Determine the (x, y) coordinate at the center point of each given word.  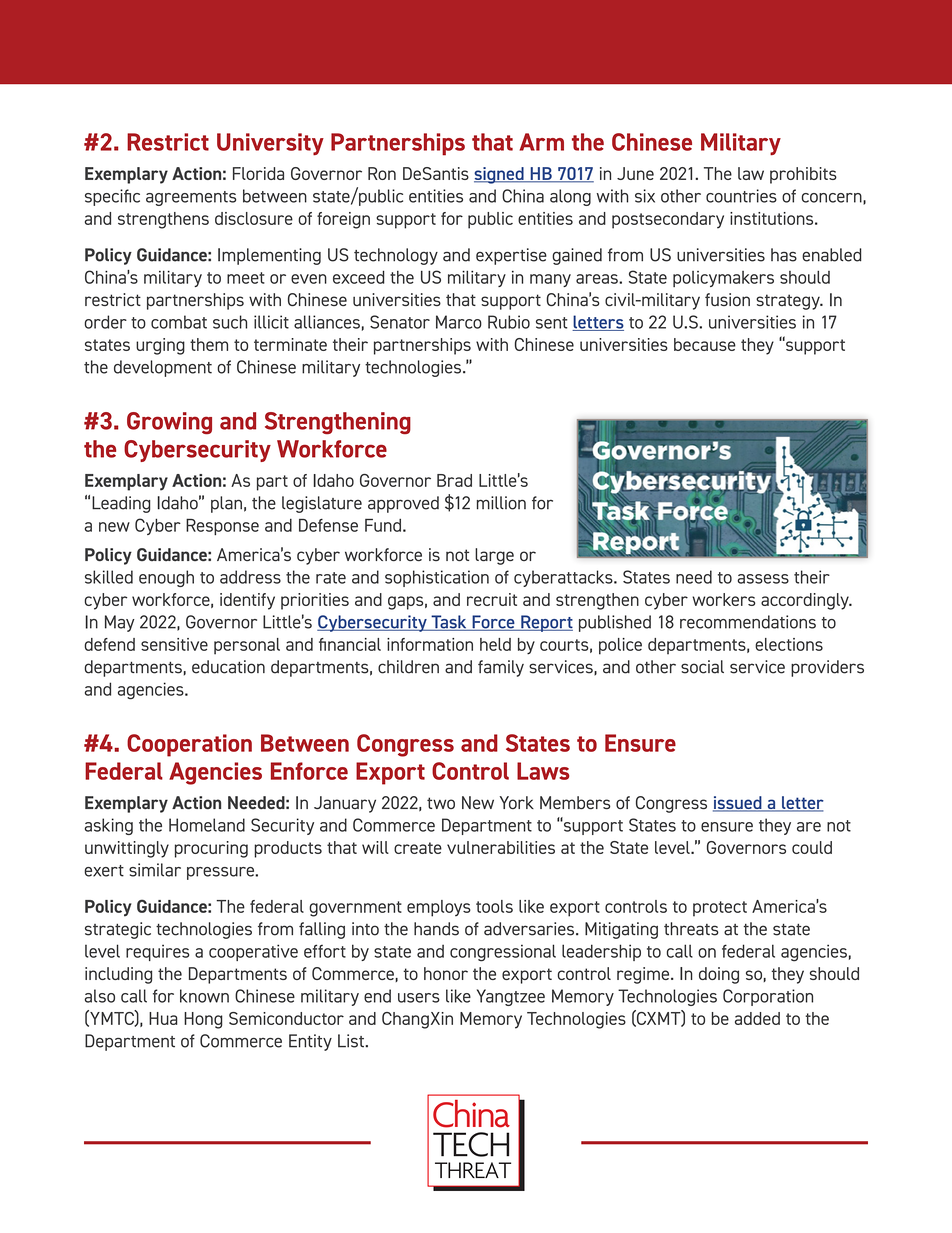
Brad (454, 480)
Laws (543, 771)
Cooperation (189, 745)
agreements (191, 198)
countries (741, 196)
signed (500, 175)
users (419, 998)
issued (738, 804)
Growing (169, 423)
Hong (203, 1020)
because (705, 344)
